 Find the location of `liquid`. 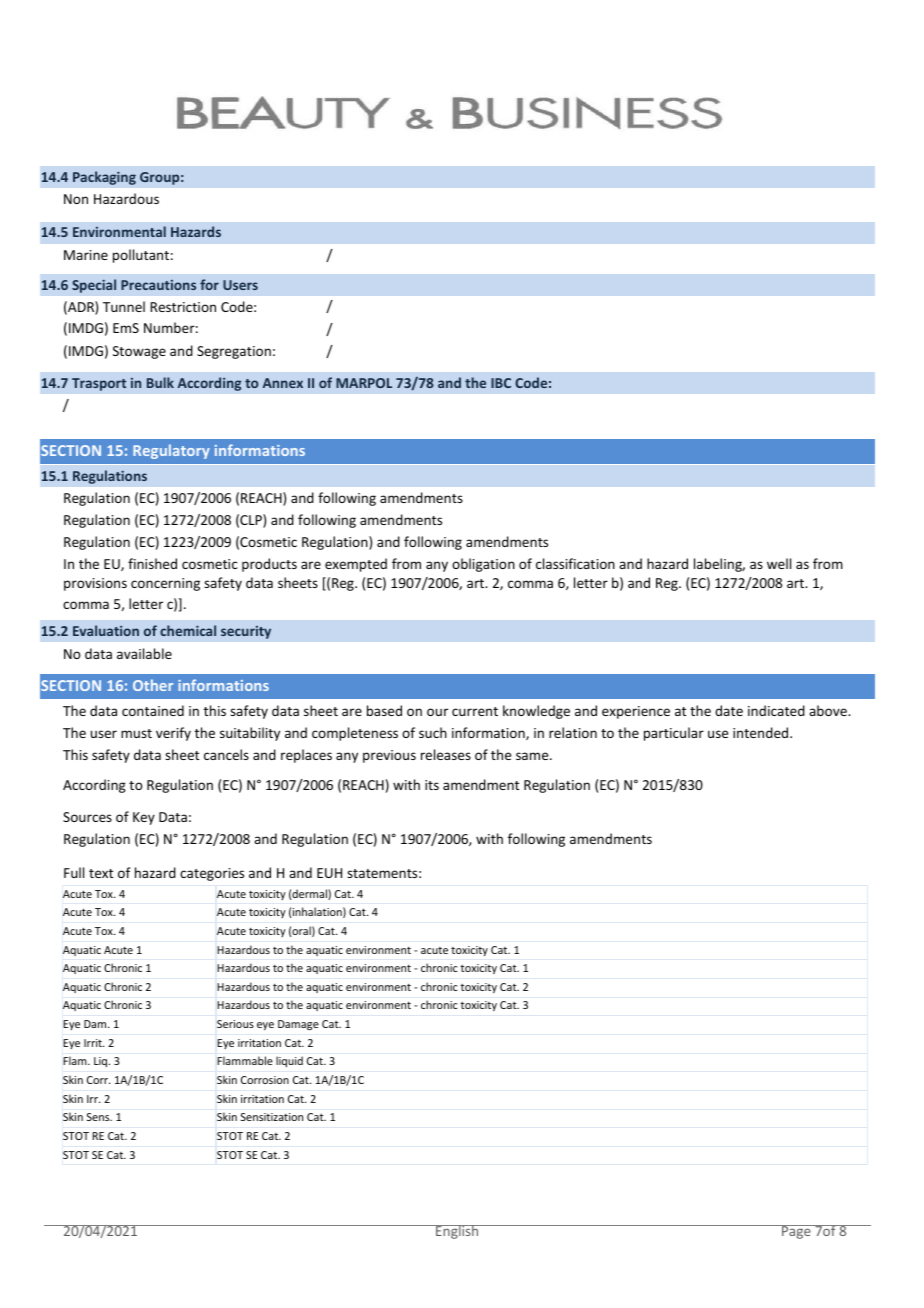

liquid is located at coordinates (289, 1061).
